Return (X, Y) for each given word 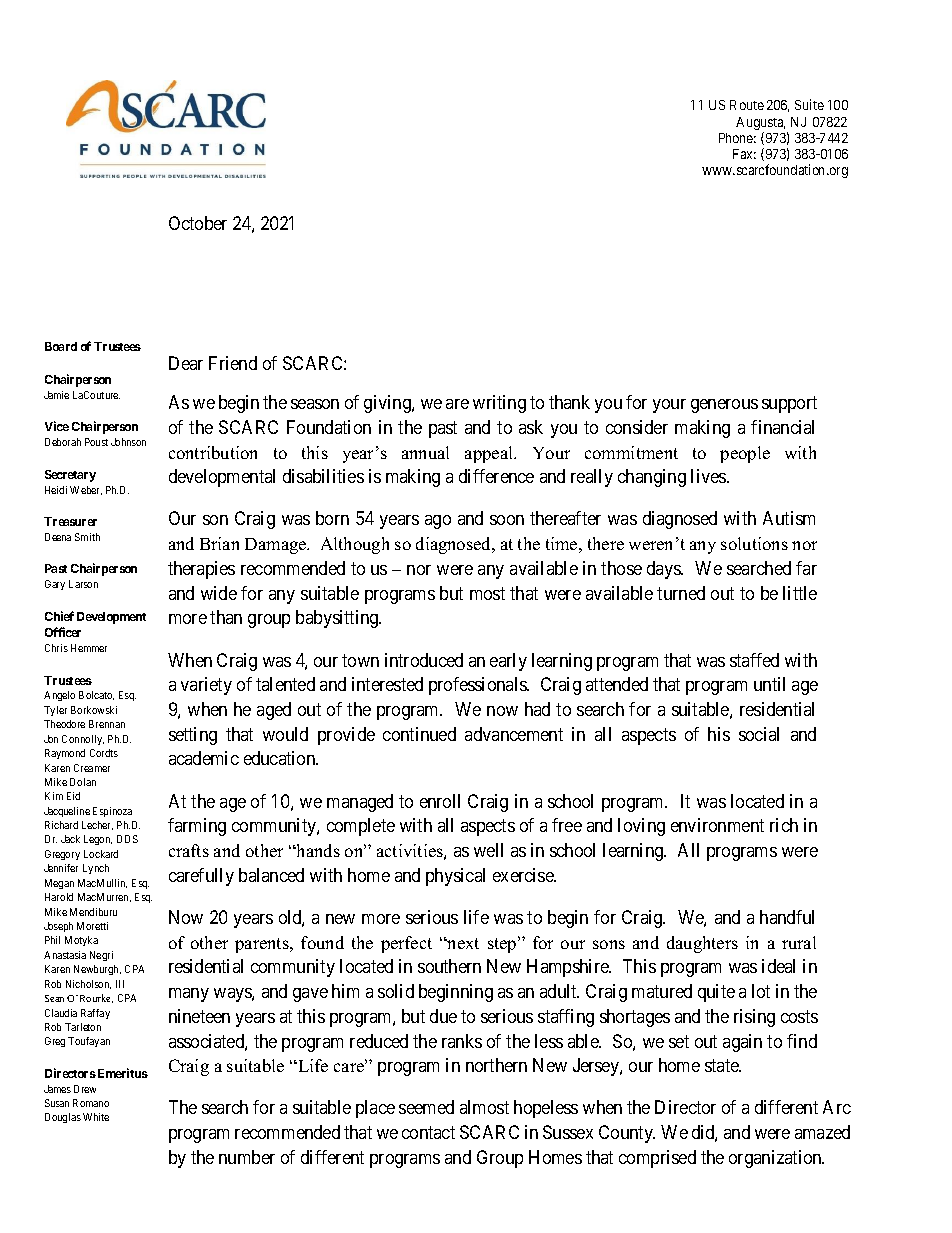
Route (747, 105)
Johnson (128, 442)
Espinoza (112, 812)
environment (717, 825)
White (96, 1117)
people (745, 454)
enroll (440, 801)
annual (425, 452)
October (198, 223)
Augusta (760, 125)
